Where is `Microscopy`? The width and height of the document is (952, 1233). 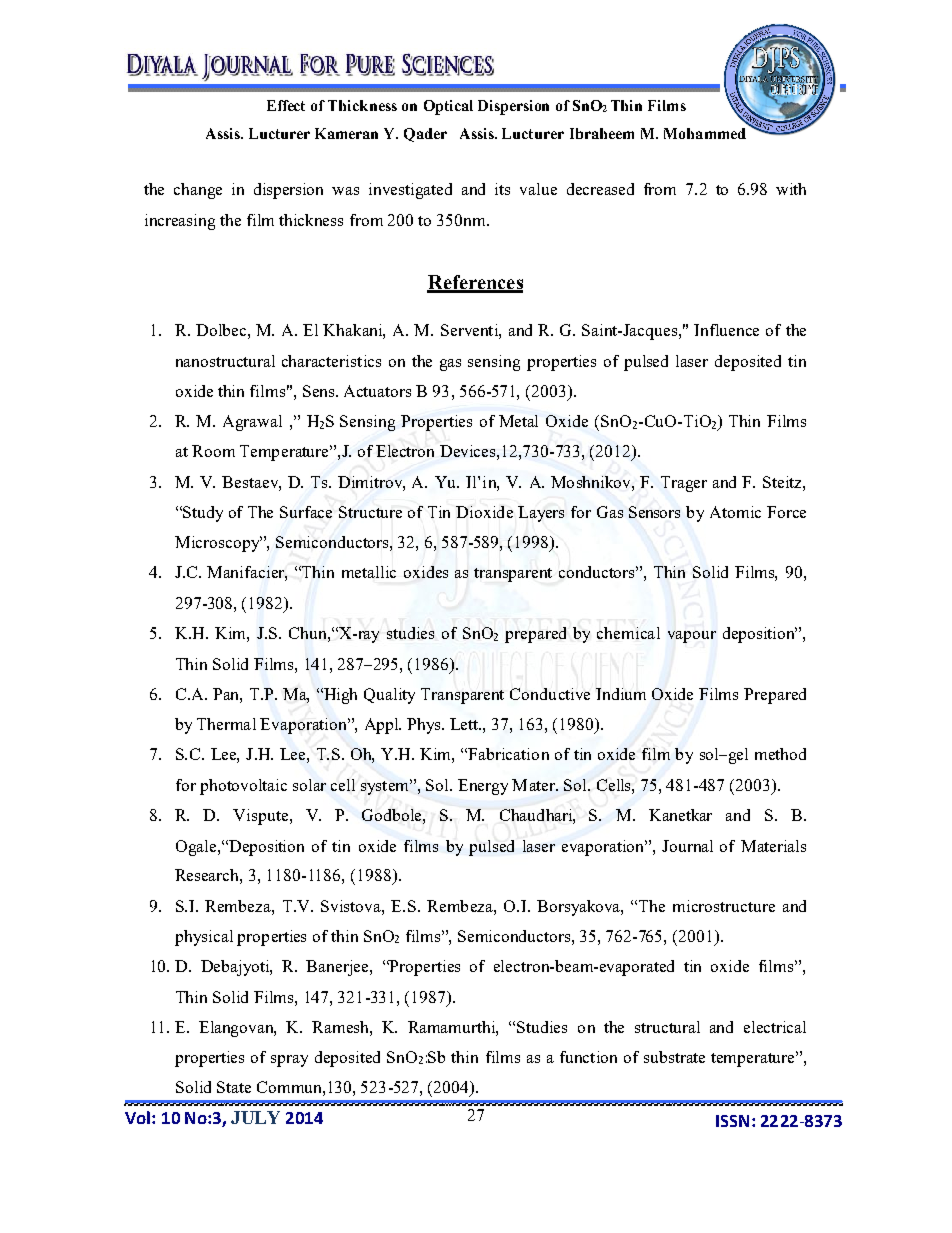 Microscopy is located at coordinates (218, 544).
